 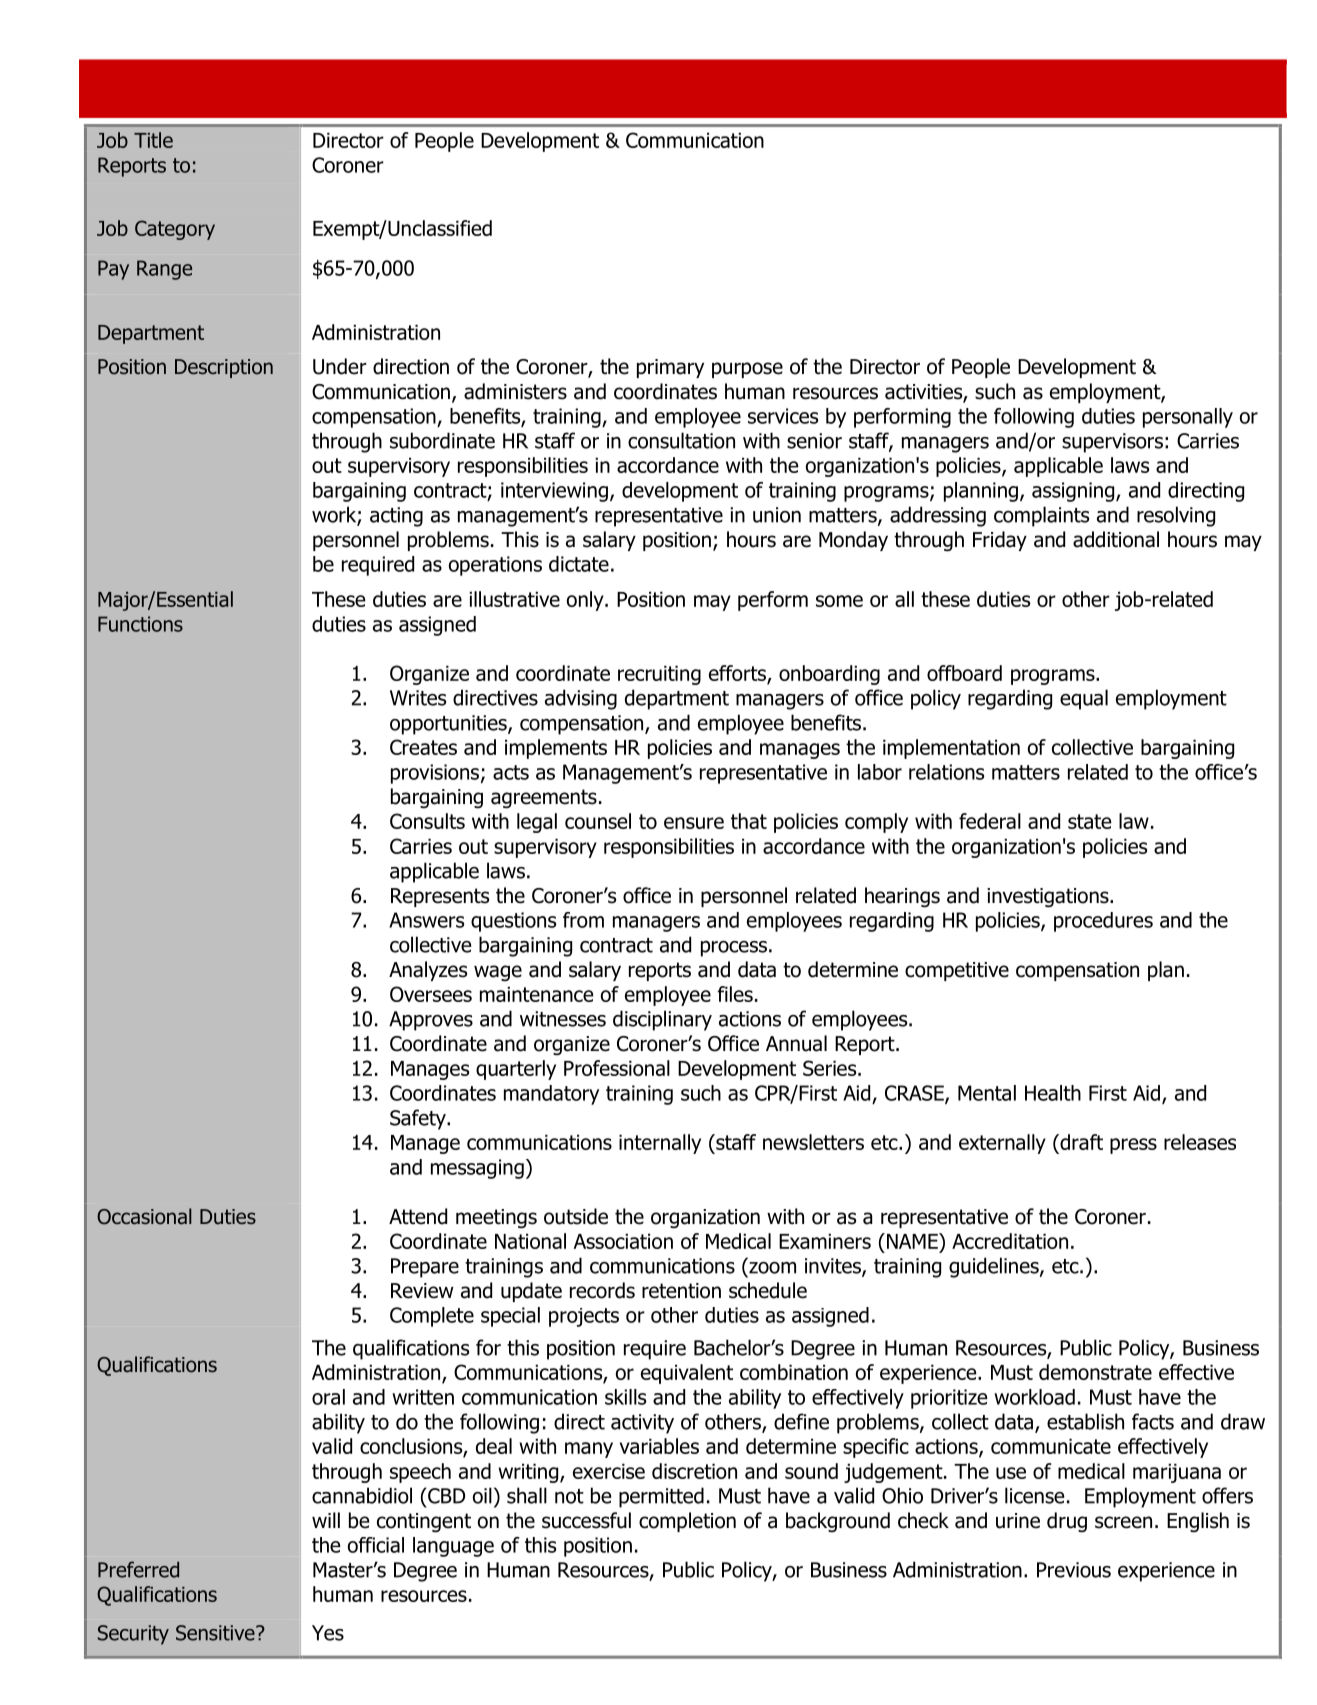 What do you see at coordinates (1084, 699) in the document?
I see `equal` at bounding box center [1084, 699].
